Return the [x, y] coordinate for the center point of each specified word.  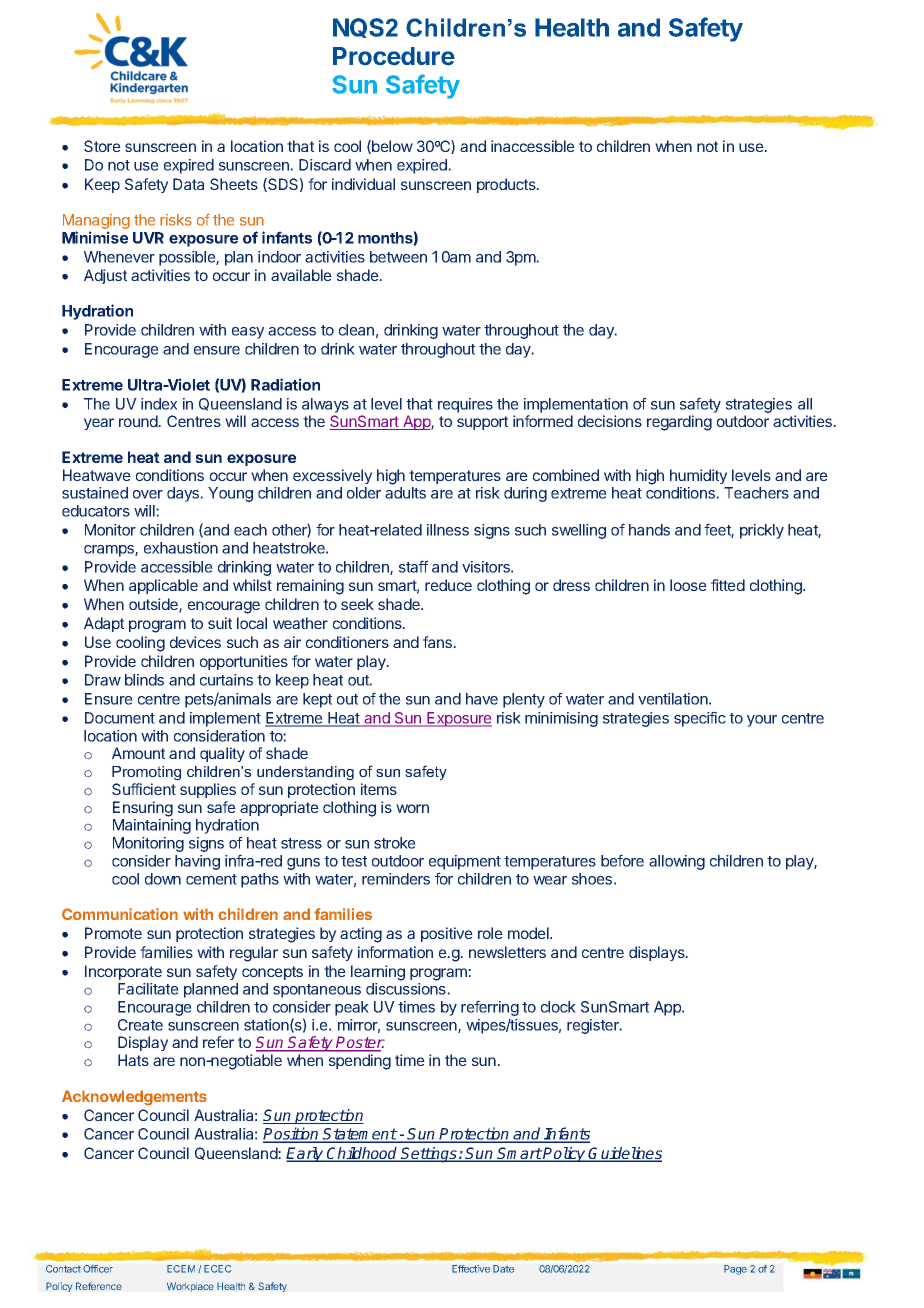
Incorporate [123, 972]
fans [438, 642]
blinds [144, 680]
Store [102, 146]
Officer [98, 1269]
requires [465, 405]
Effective [471, 1269]
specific [700, 719]
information [395, 952]
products [507, 185]
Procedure [394, 56]
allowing [677, 862]
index [159, 404]
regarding [679, 423]
